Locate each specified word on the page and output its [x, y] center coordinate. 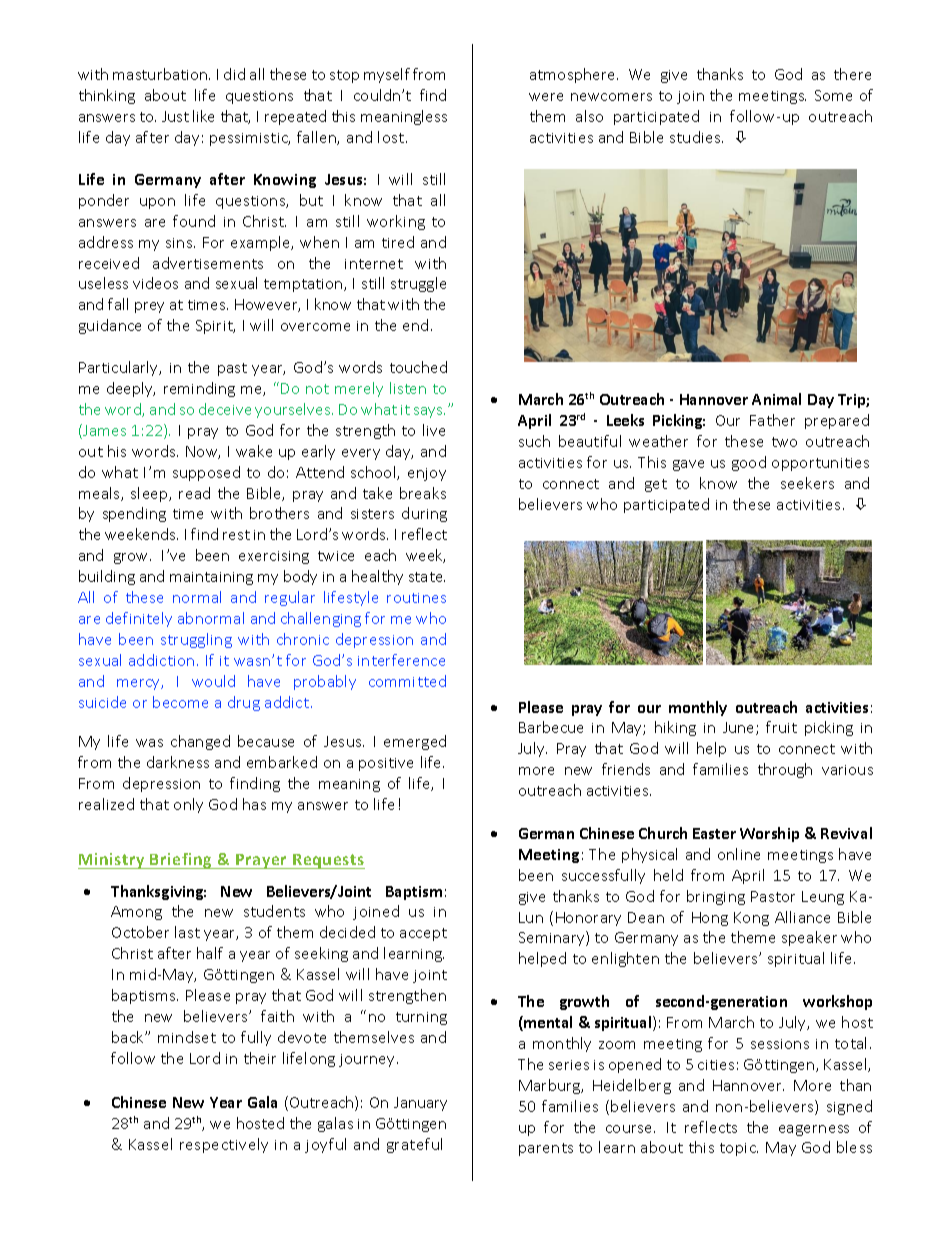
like [203, 116]
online [739, 854]
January [420, 1104]
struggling [196, 640]
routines [416, 598]
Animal [776, 399]
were [546, 97]
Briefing [181, 861]
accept [423, 934]
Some [833, 95]
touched [418, 367]
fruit [781, 727]
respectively [224, 1145]
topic [739, 1149]
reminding [199, 389]
